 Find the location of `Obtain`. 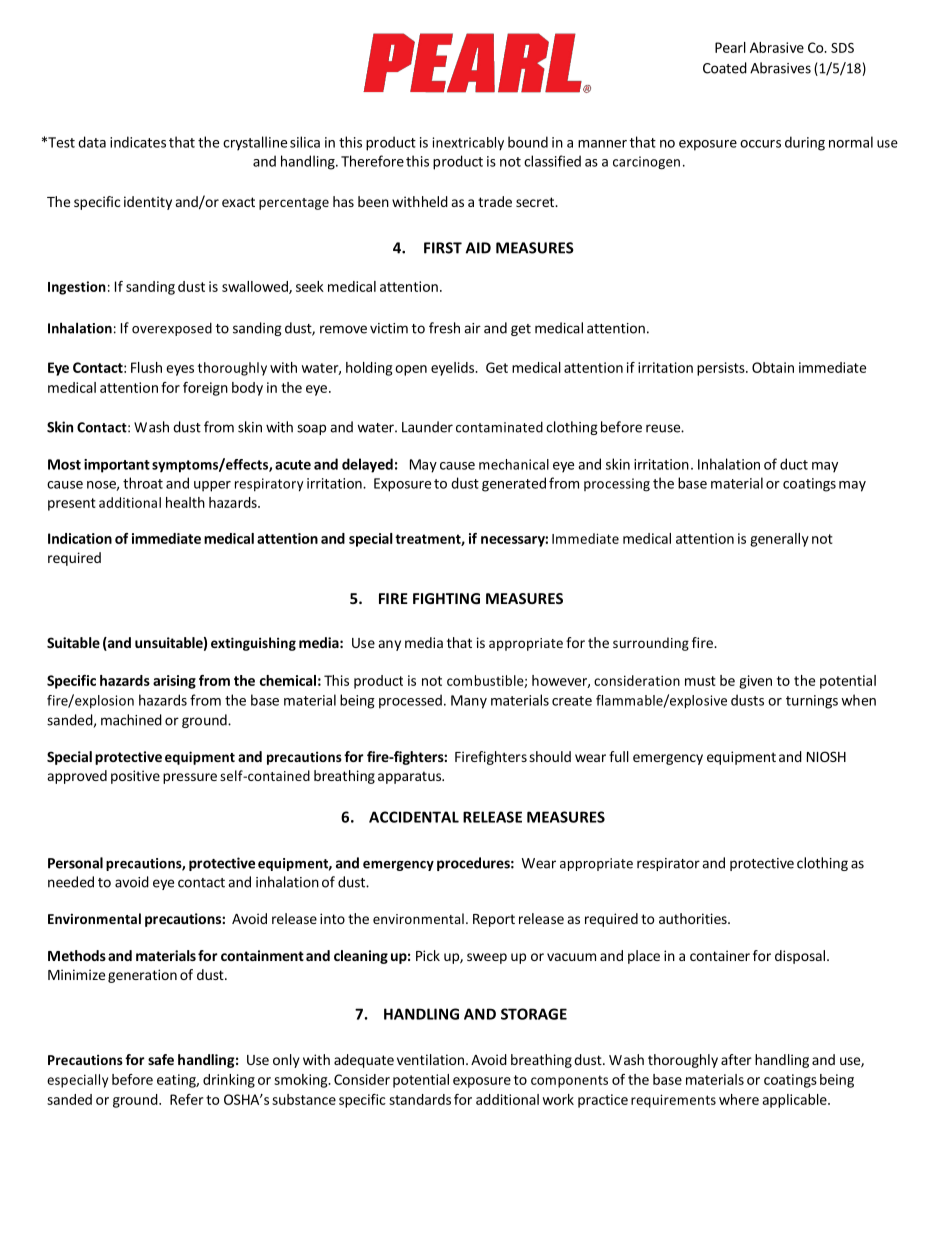

Obtain is located at coordinates (773, 367).
